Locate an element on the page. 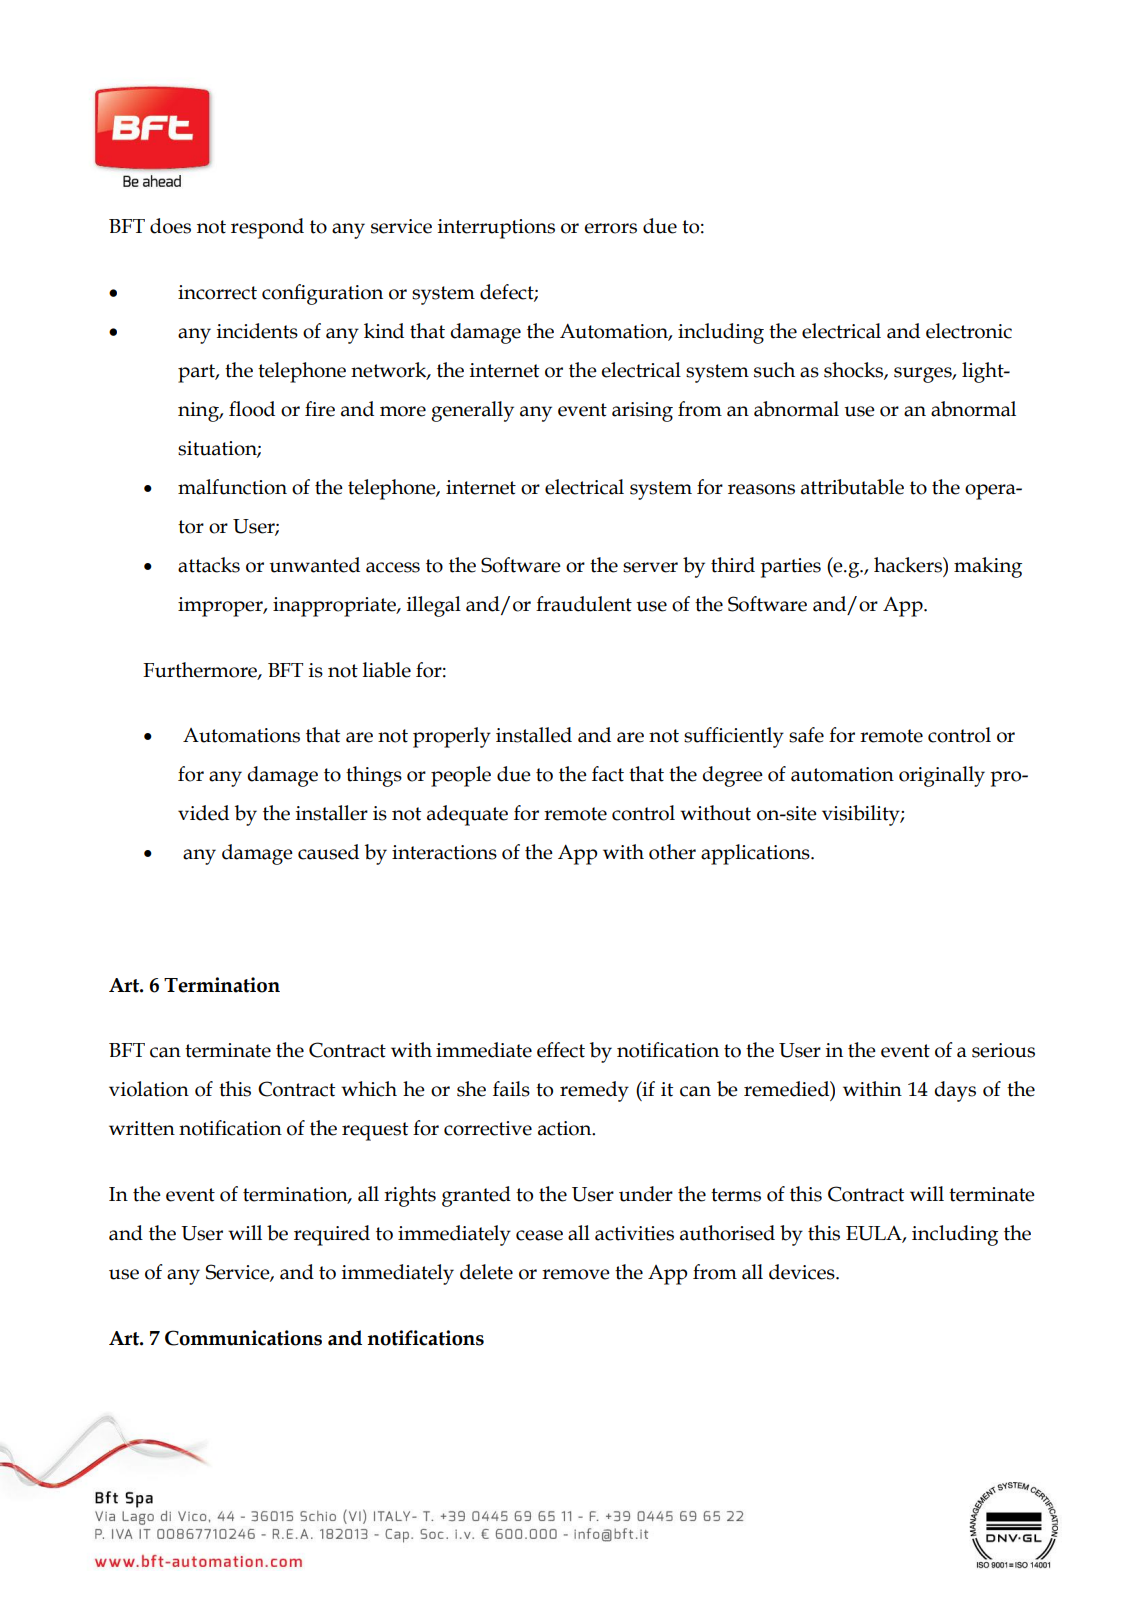  Communications is located at coordinates (243, 1338).
